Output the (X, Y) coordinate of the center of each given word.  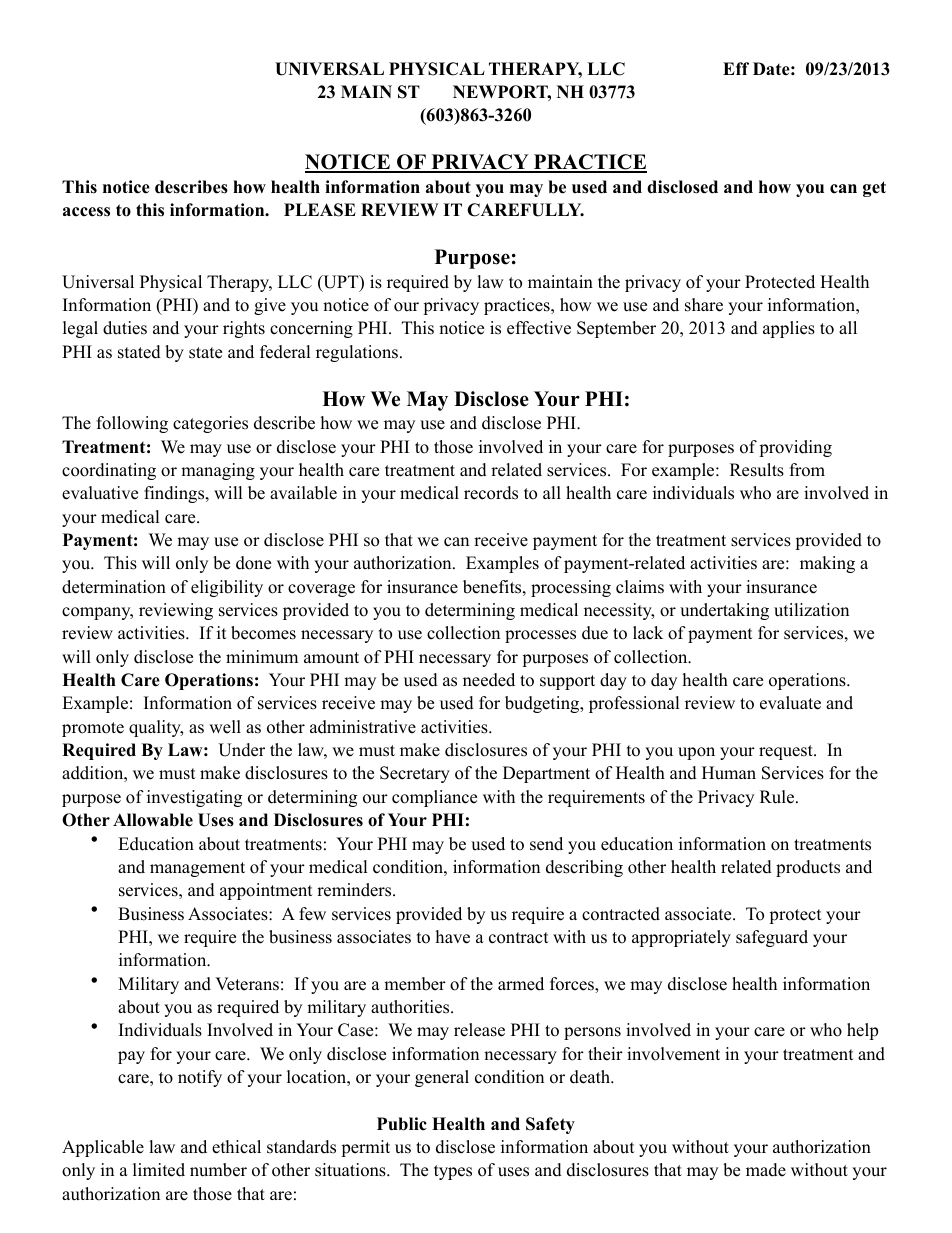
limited (159, 1170)
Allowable (153, 820)
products (808, 868)
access (86, 212)
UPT (341, 283)
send (546, 844)
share (704, 305)
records (491, 493)
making (827, 564)
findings (175, 494)
